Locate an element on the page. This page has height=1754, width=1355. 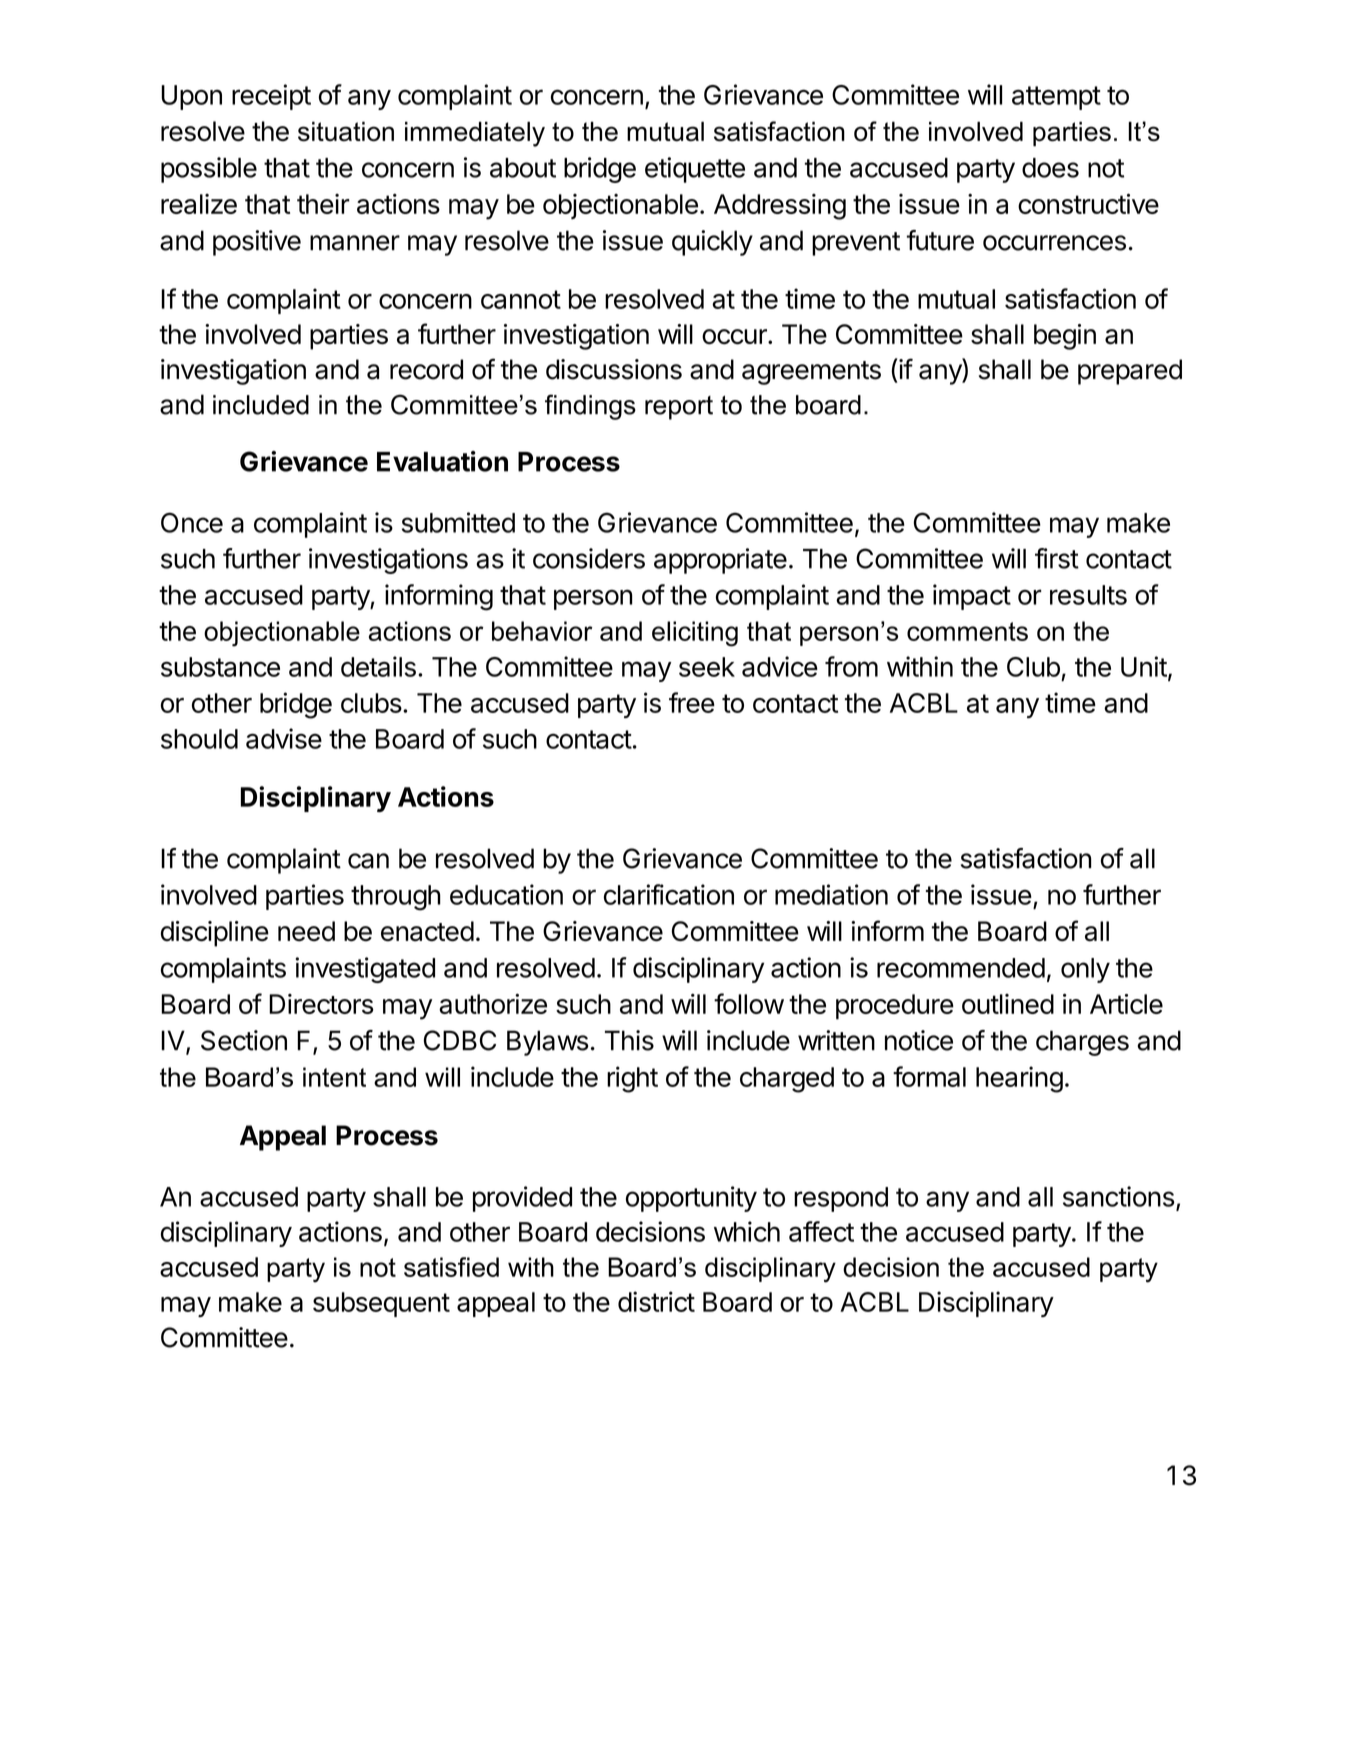
situation is located at coordinates (346, 131).
